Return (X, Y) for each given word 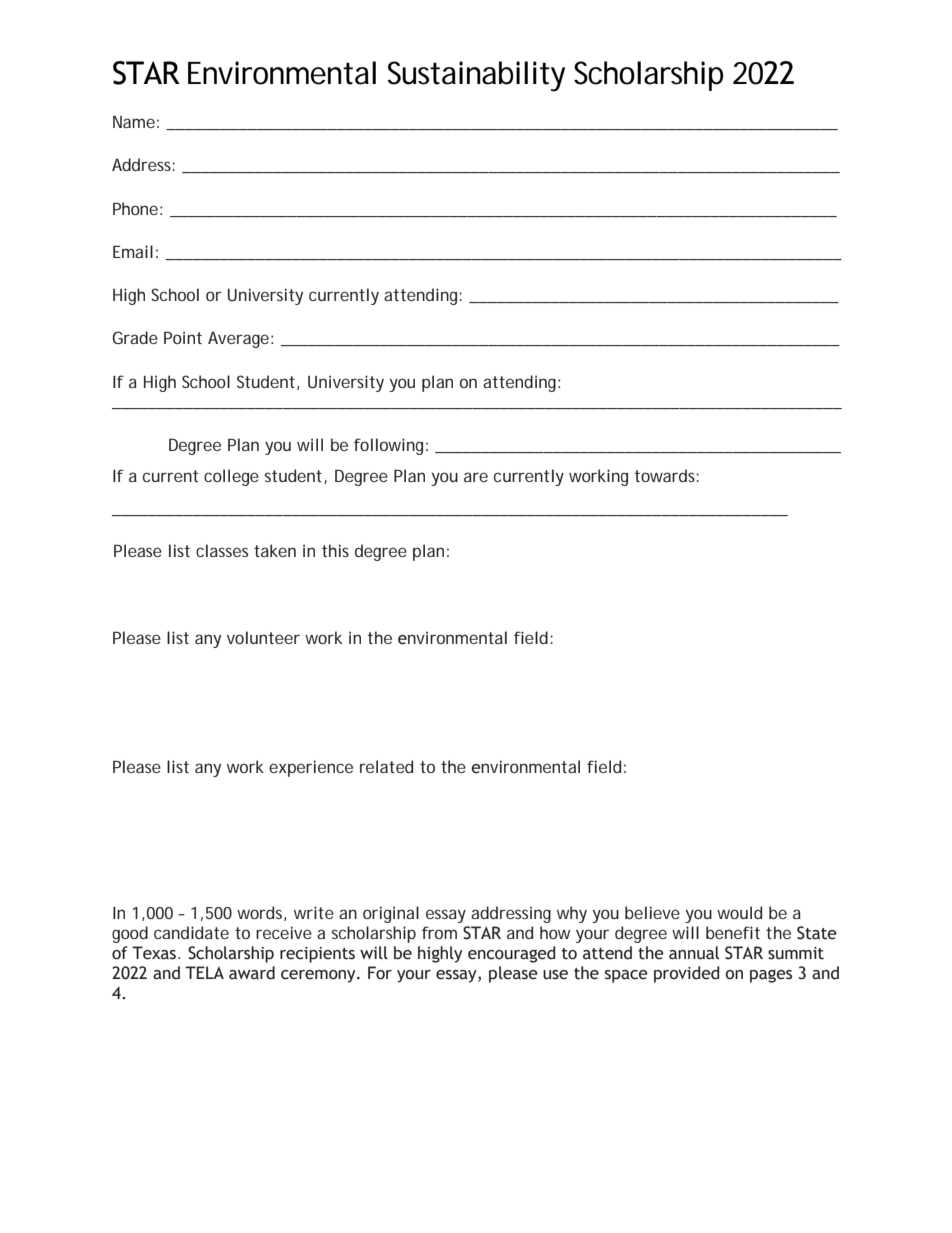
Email (133, 251)
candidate (191, 932)
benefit (733, 932)
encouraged (511, 954)
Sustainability (476, 76)
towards (666, 475)
